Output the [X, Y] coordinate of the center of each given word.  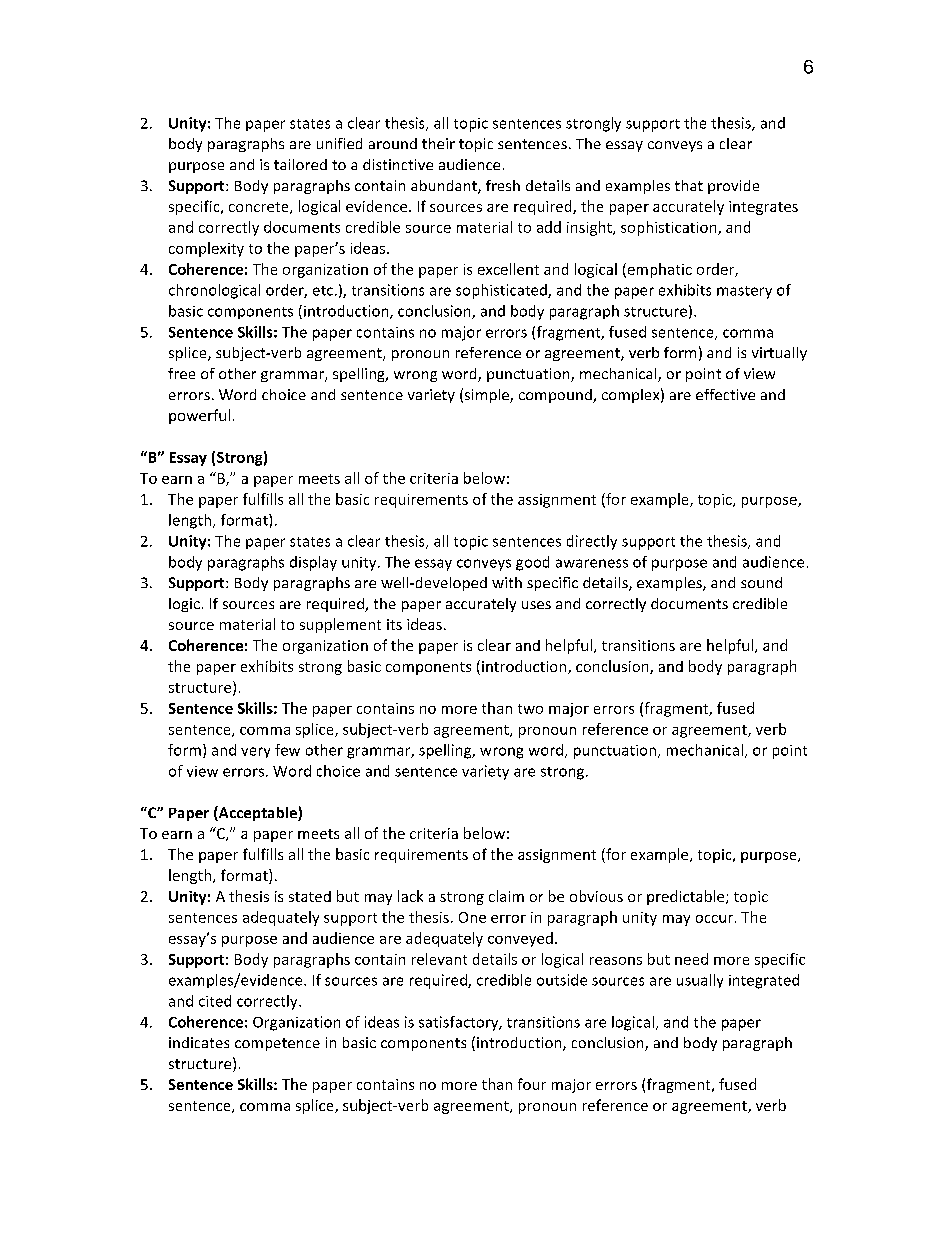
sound [761, 582]
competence [277, 1044]
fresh [503, 185]
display [313, 563]
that [689, 185]
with [507, 582]
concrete [260, 208]
